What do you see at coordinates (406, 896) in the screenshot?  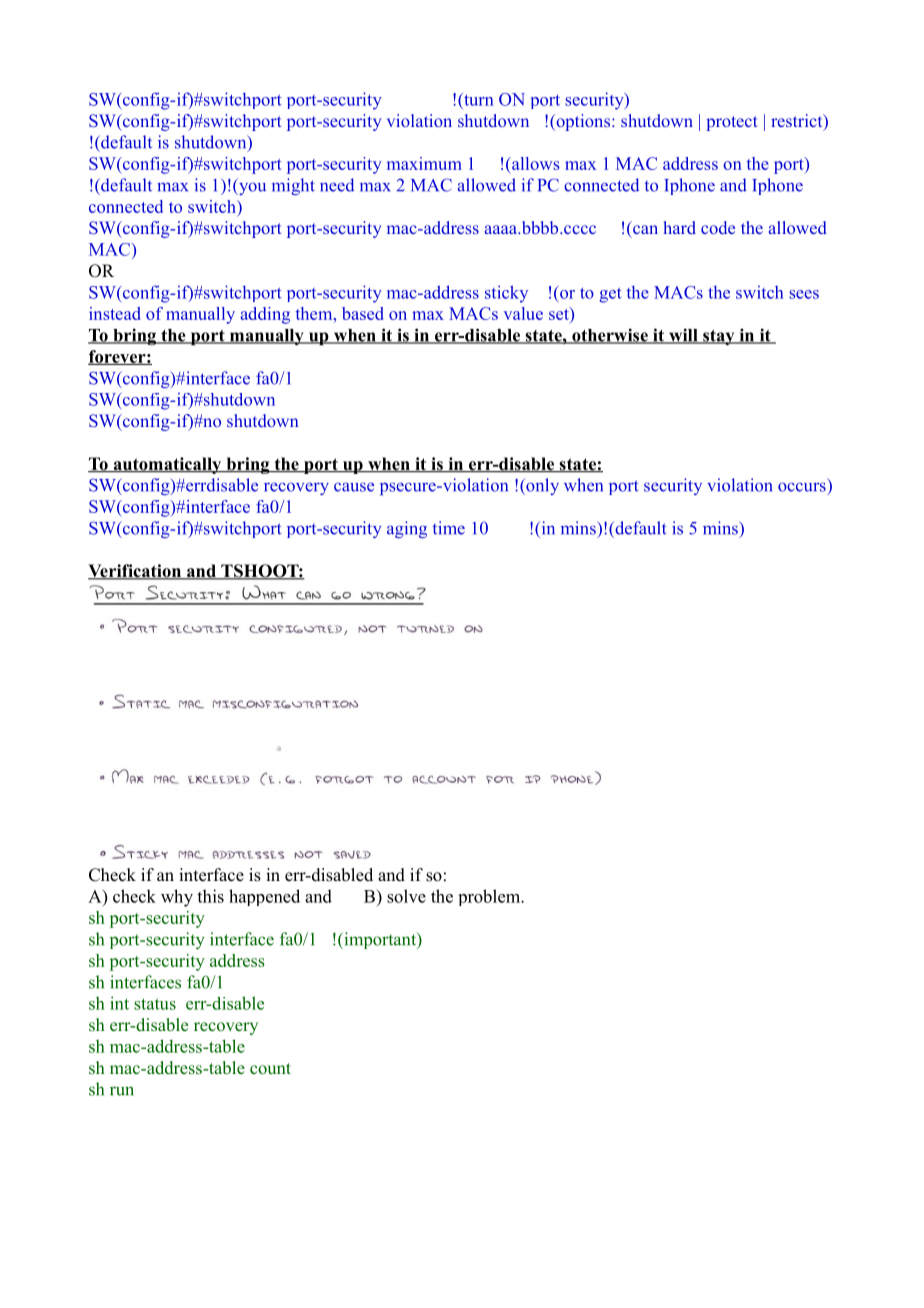 I see `solve` at bounding box center [406, 896].
